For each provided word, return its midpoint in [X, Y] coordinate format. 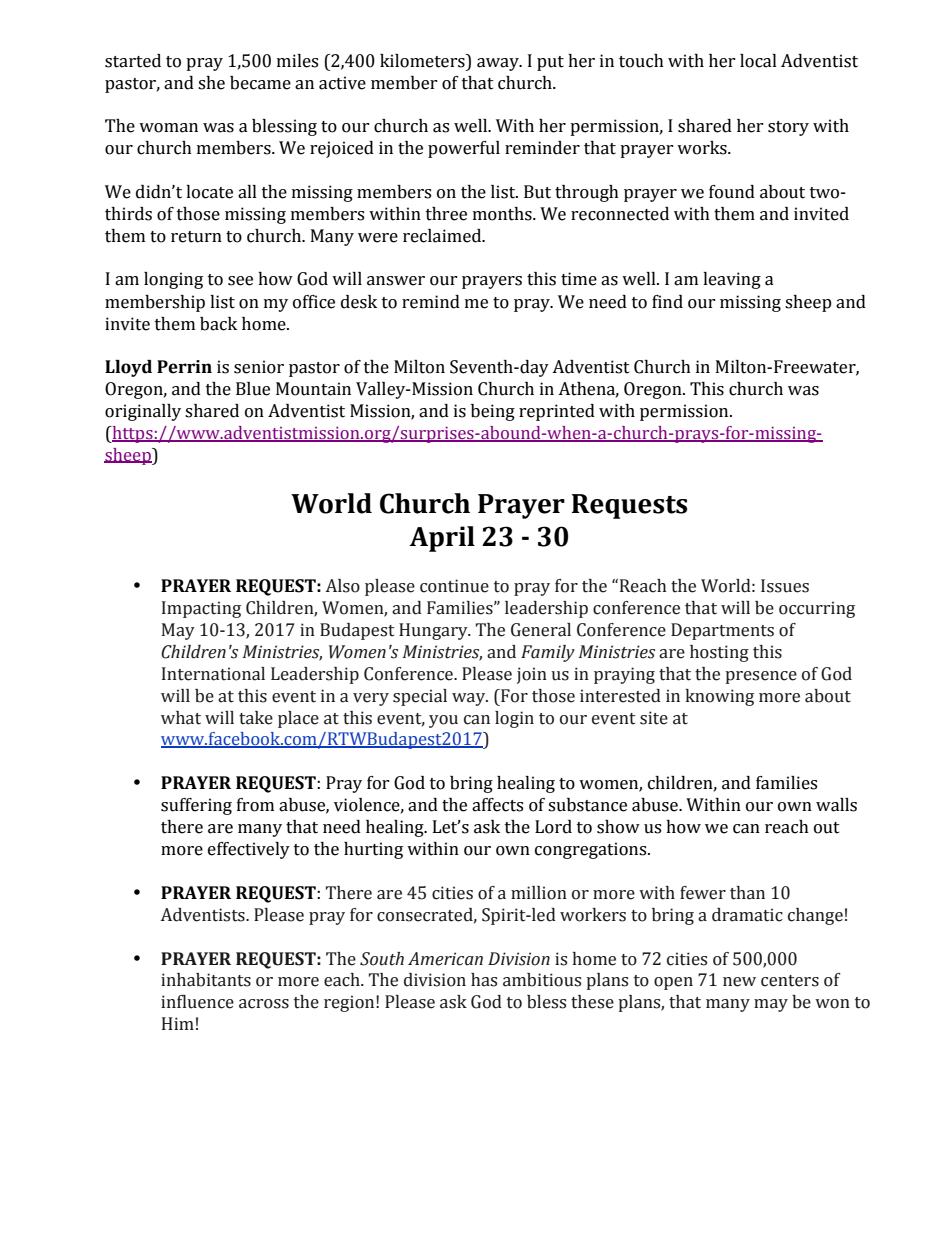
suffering [196, 806]
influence [197, 1002]
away [499, 64]
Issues [785, 586]
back [218, 324]
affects [497, 805]
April [442, 539]
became [260, 83]
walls [836, 805]
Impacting [201, 609]
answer [396, 281]
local [758, 61]
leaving [732, 280]
